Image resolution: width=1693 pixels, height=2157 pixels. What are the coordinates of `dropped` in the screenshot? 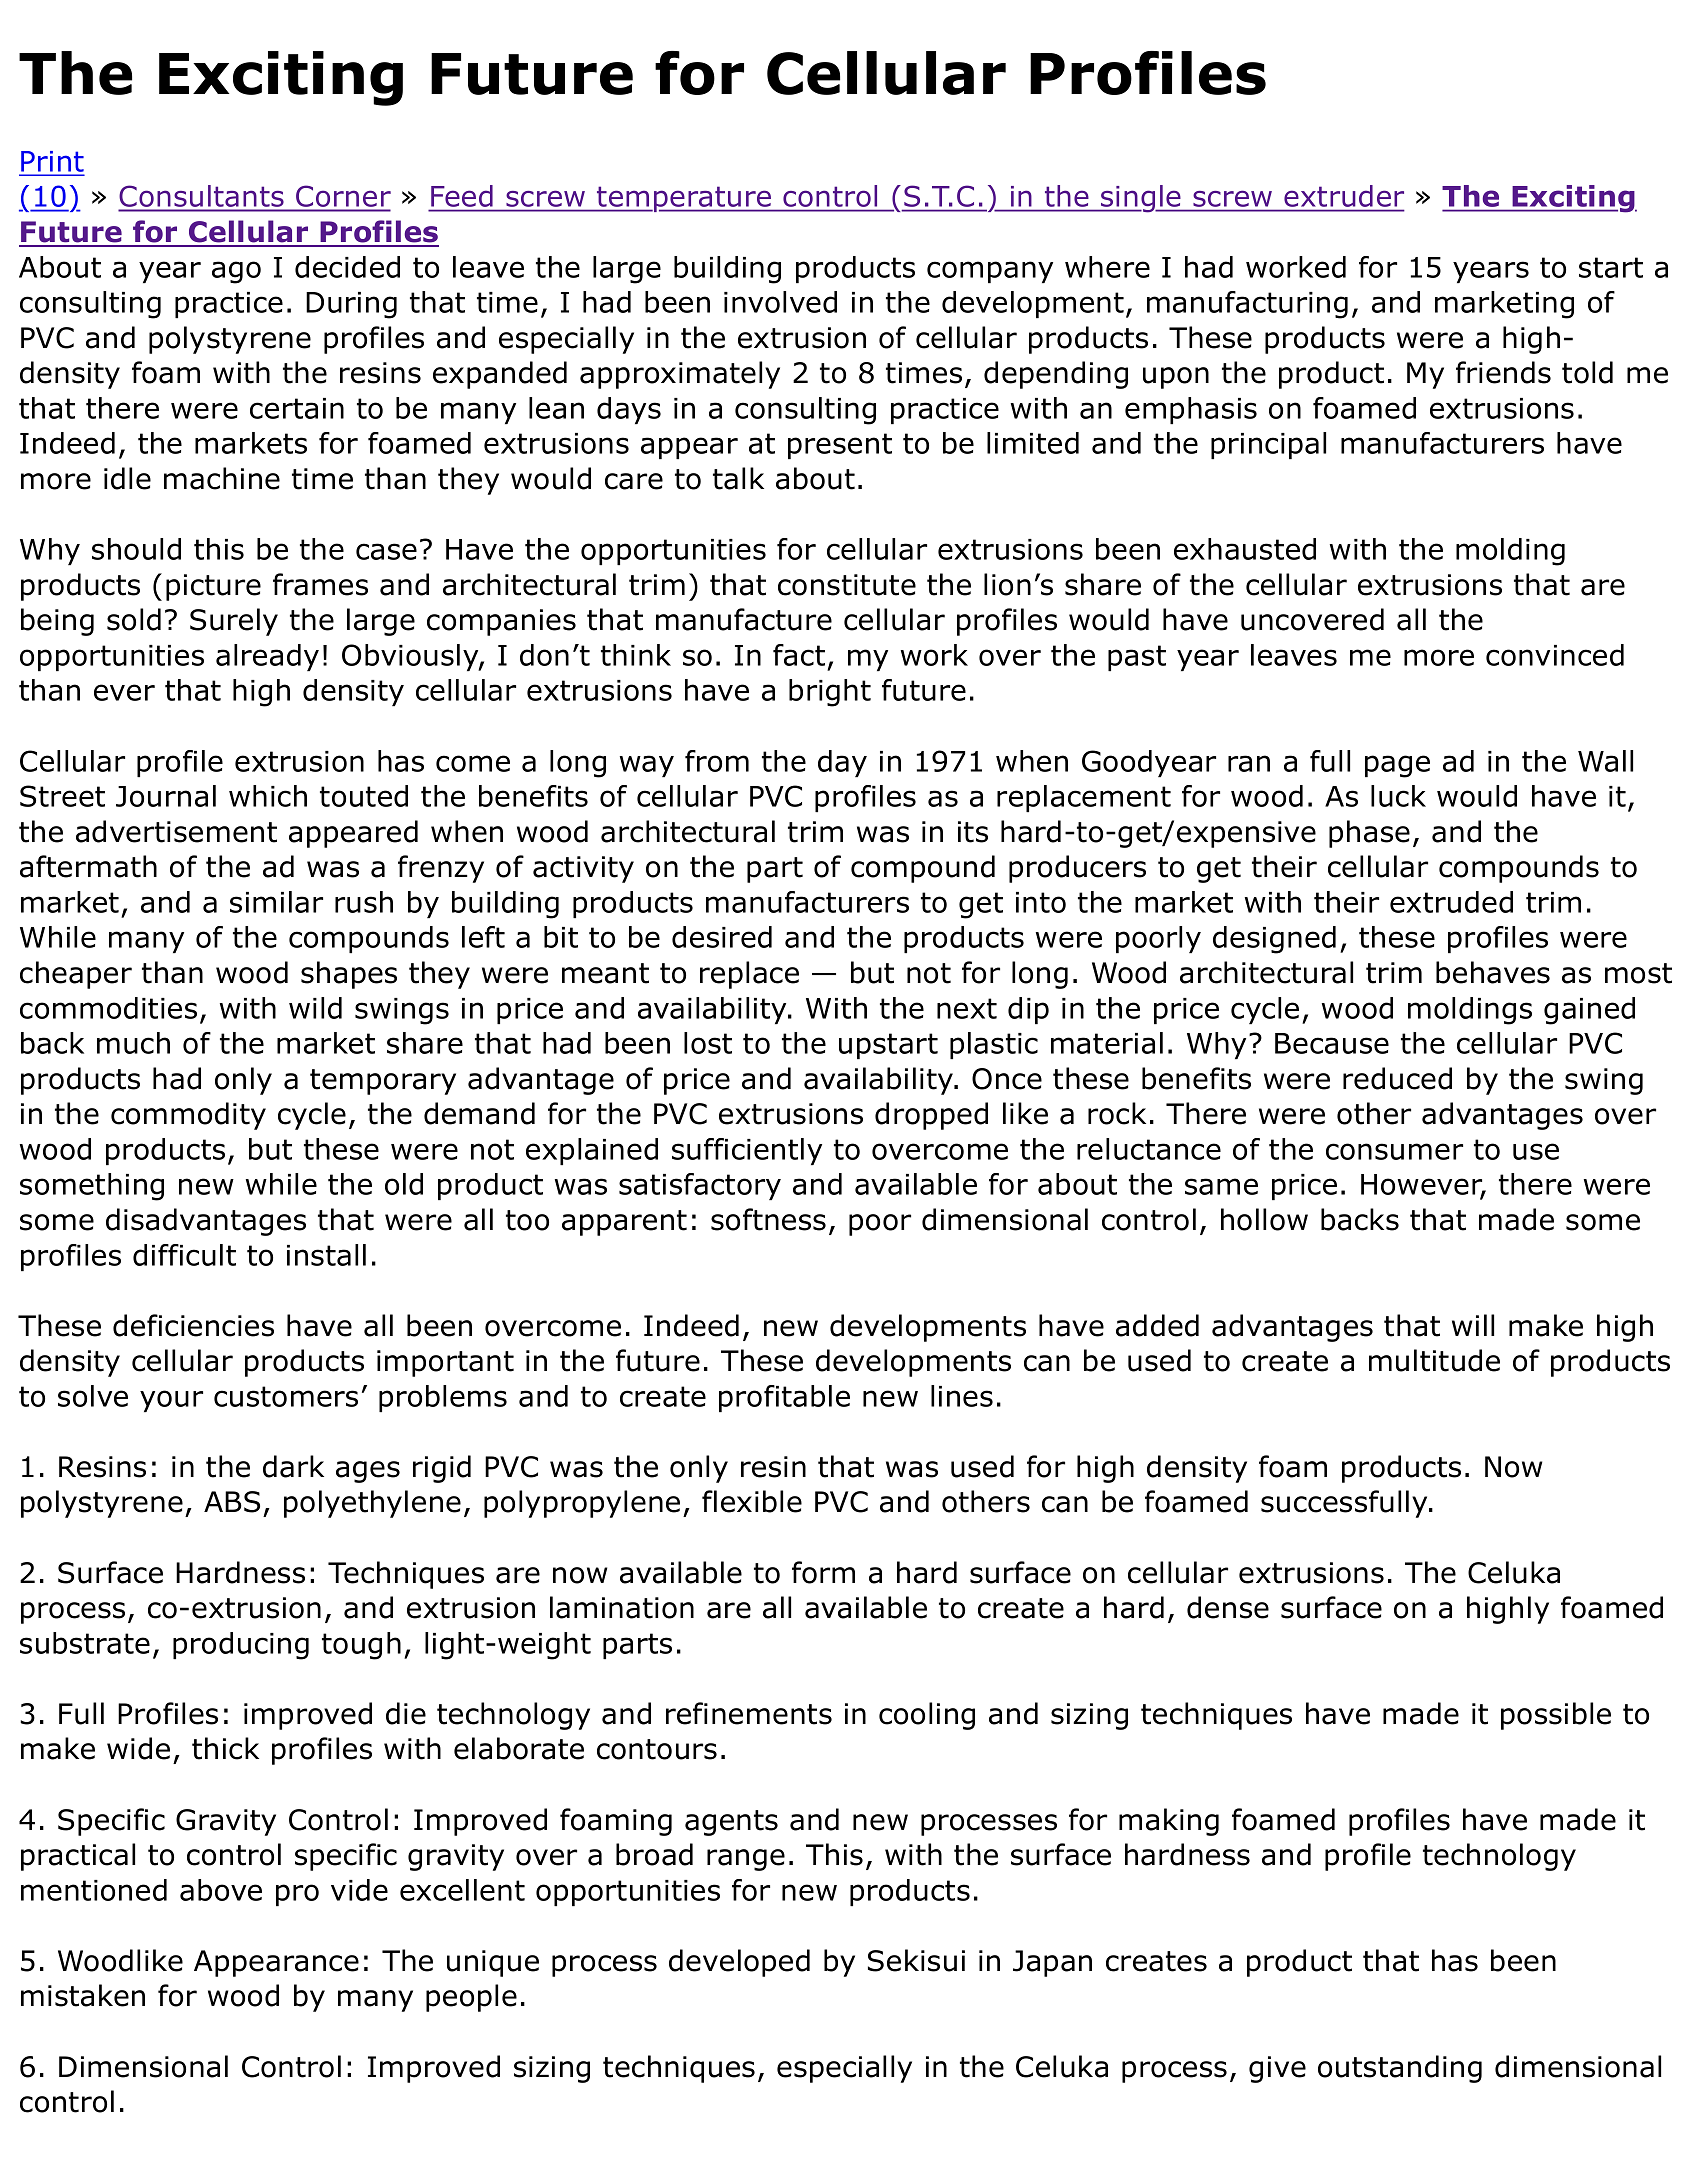 It's located at (931, 1116).
